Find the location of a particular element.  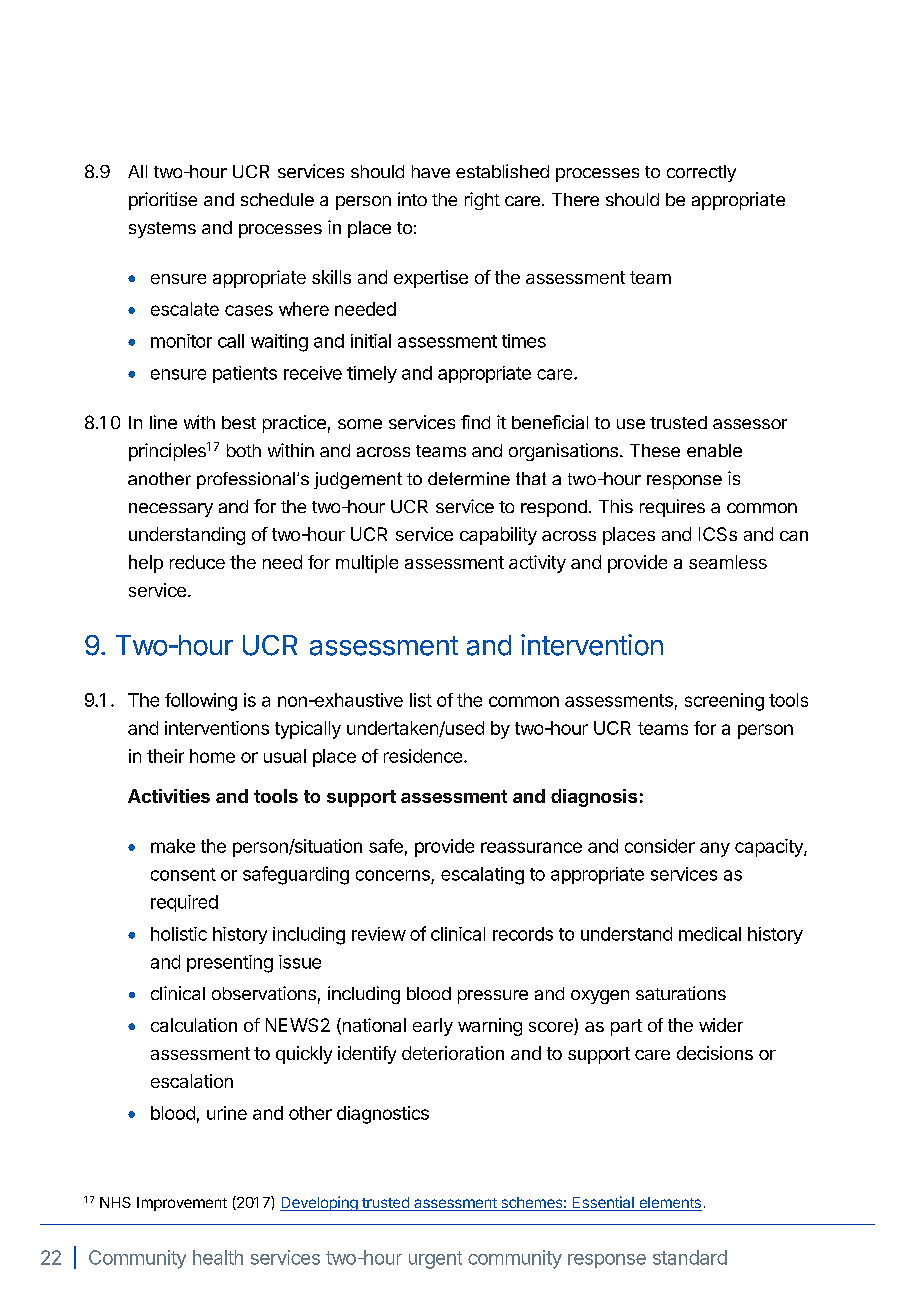

correctly is located at coordinates (701, 173).
